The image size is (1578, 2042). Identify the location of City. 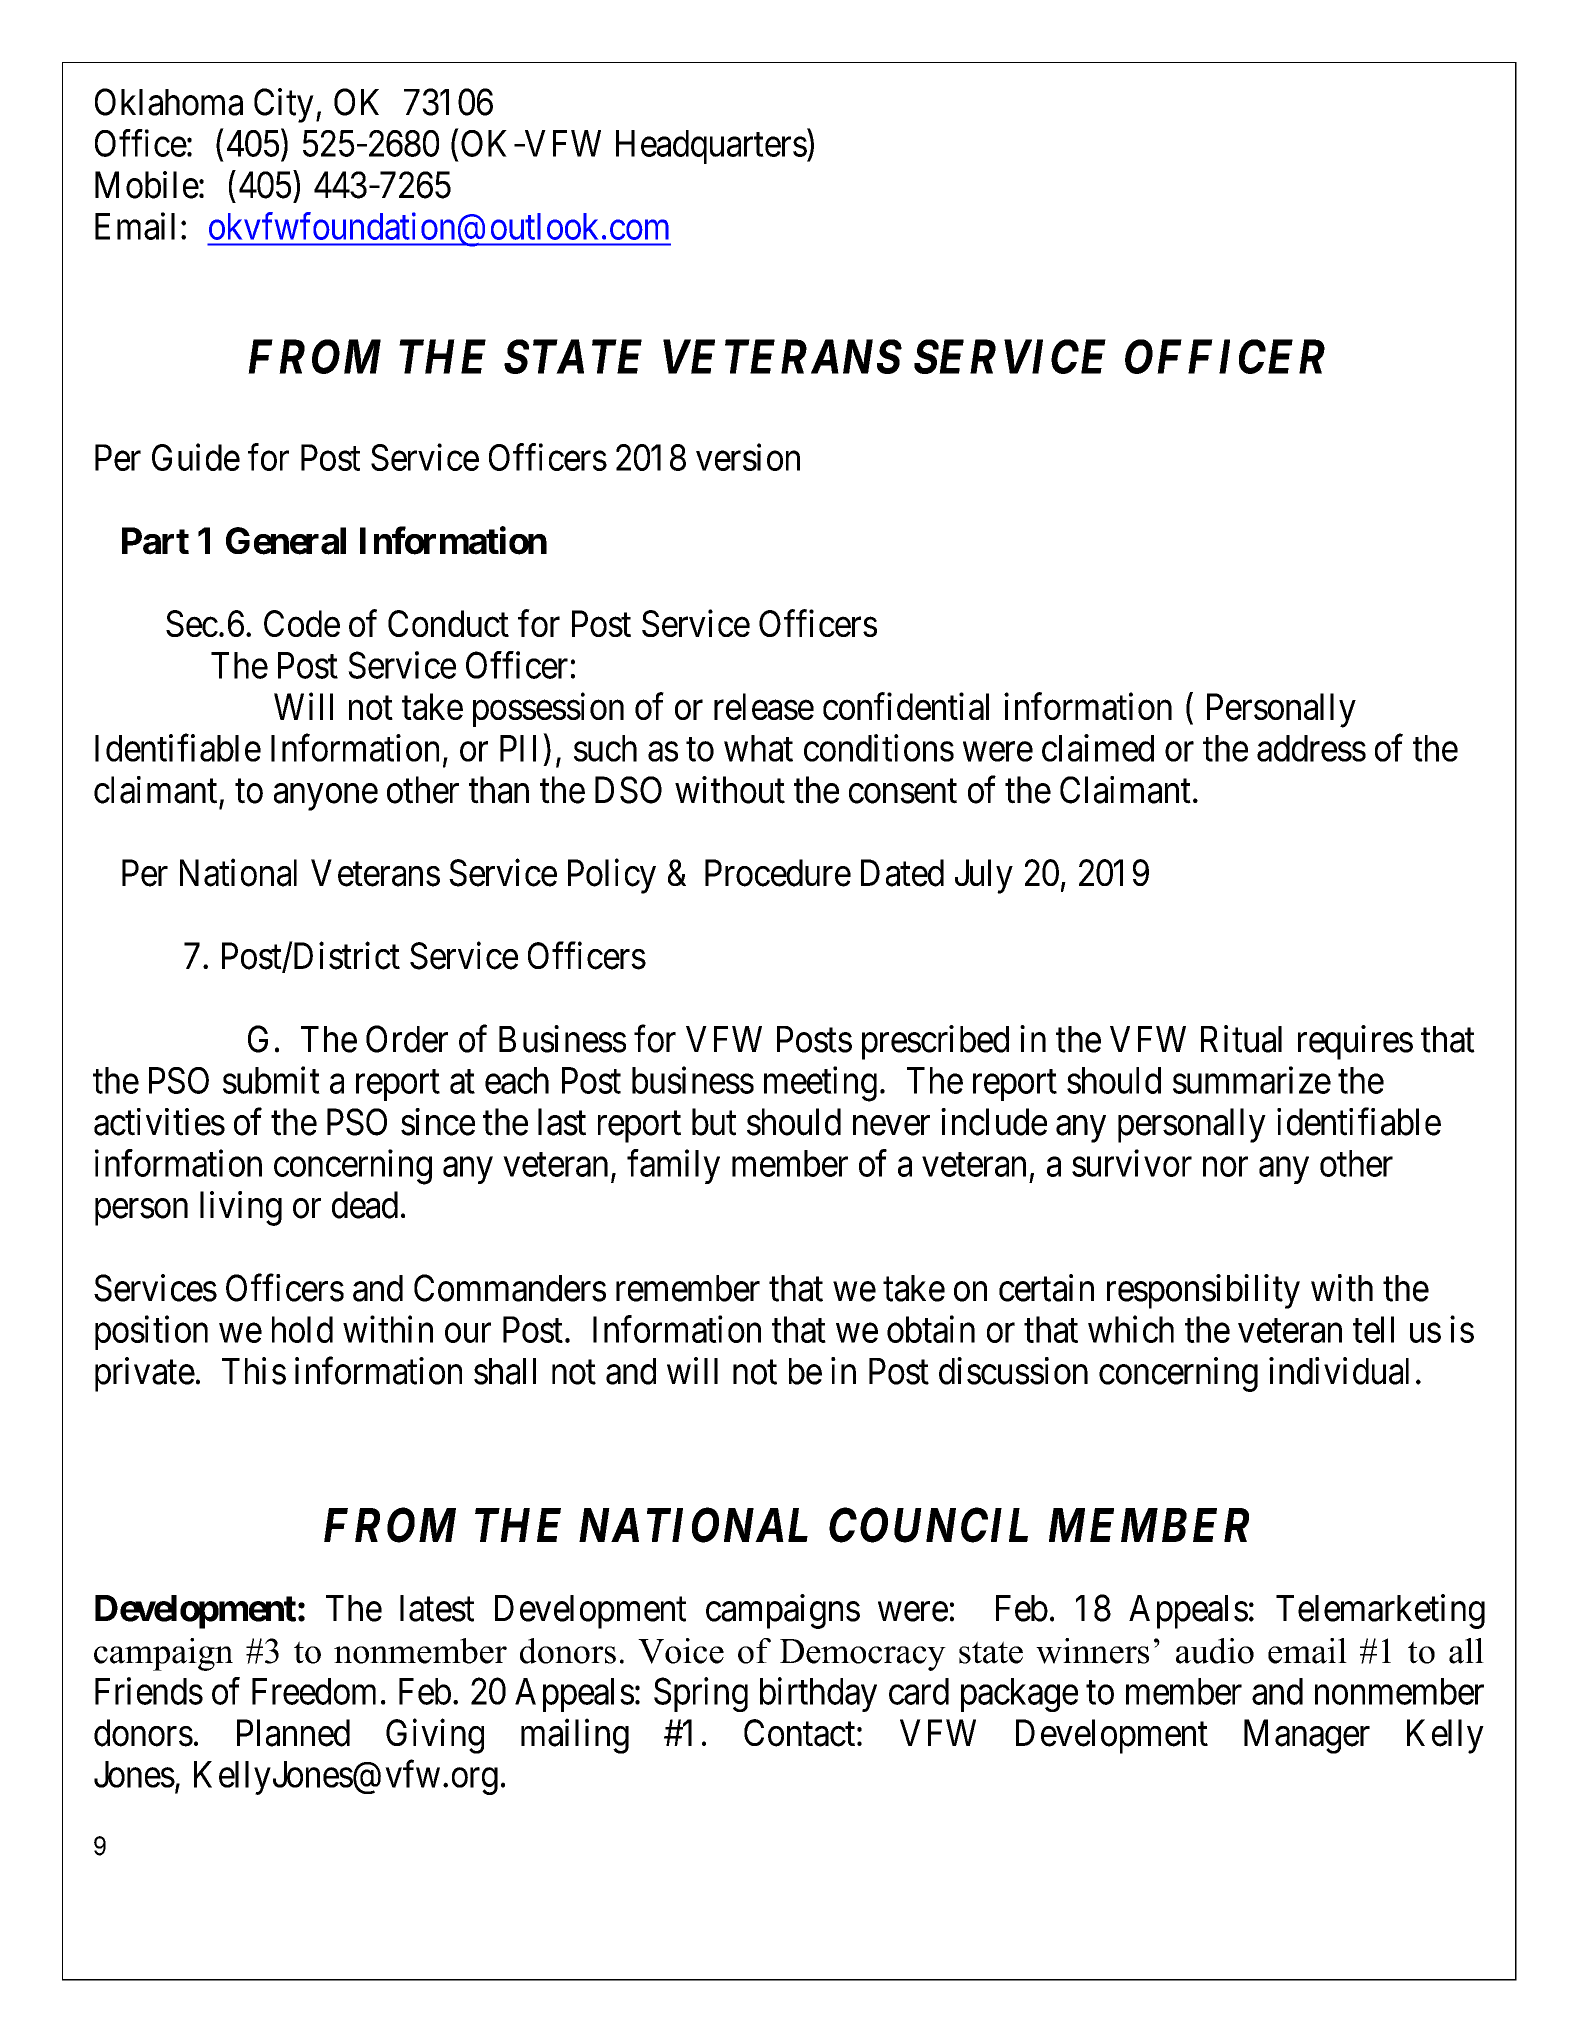
(284, 105).
